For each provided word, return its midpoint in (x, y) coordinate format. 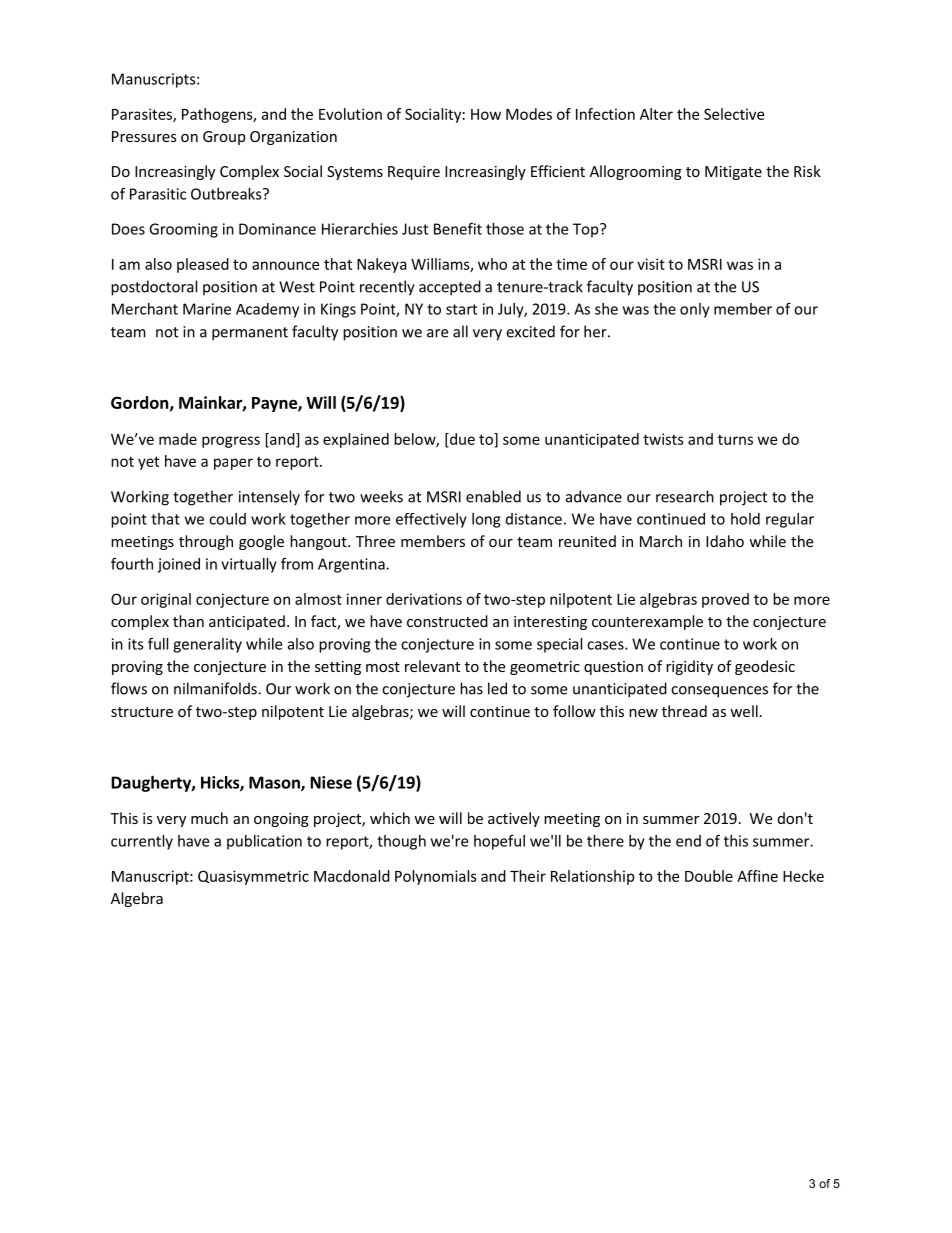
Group (224, 138)
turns (735, 439)
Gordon (141, 403)
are (437, 333)
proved (725, 600)
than (188, 621)
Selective (734, 114)
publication (264, 842)
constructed (447, 621)
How (486, 114)
